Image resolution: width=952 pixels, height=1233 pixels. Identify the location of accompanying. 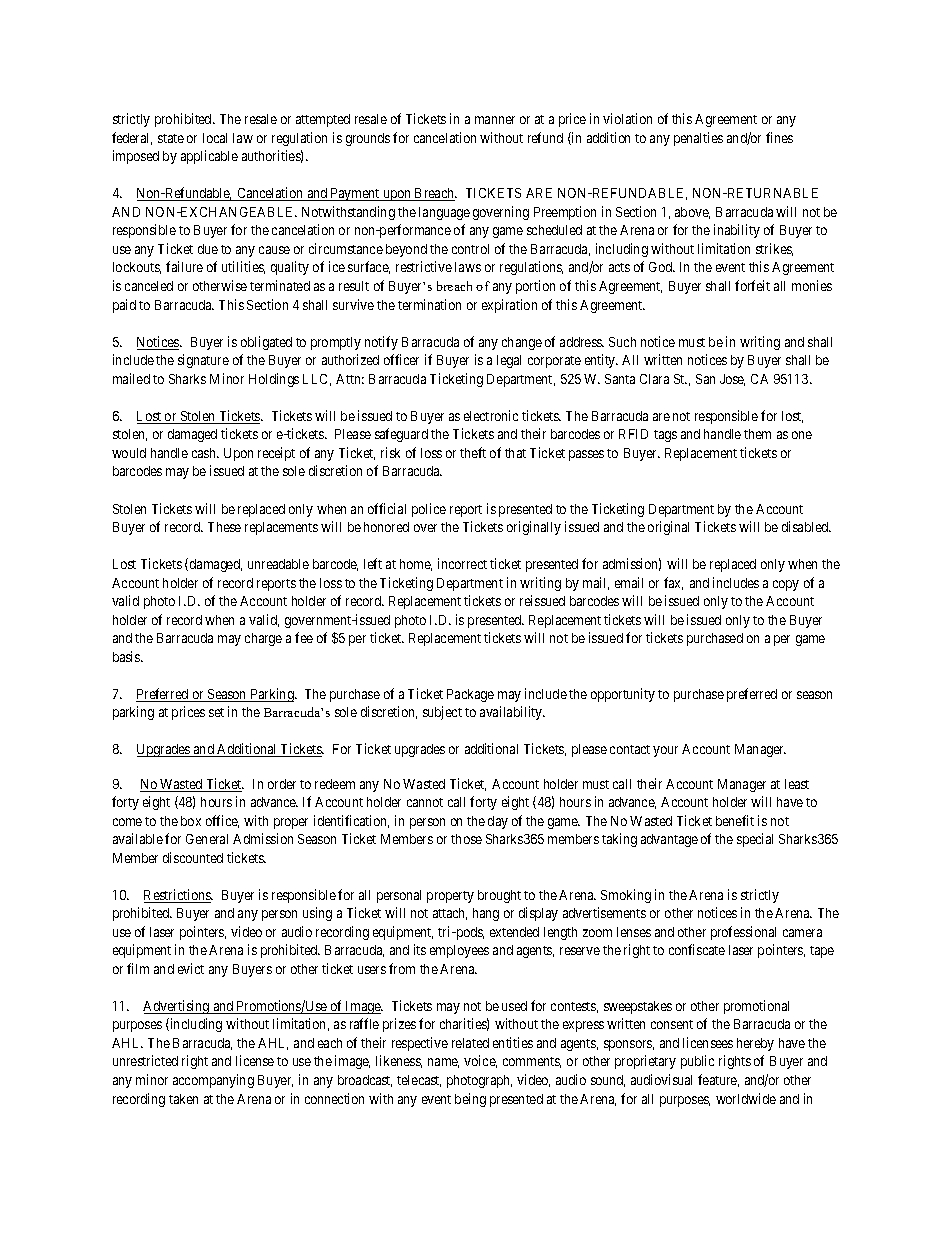
(213, 1081).
